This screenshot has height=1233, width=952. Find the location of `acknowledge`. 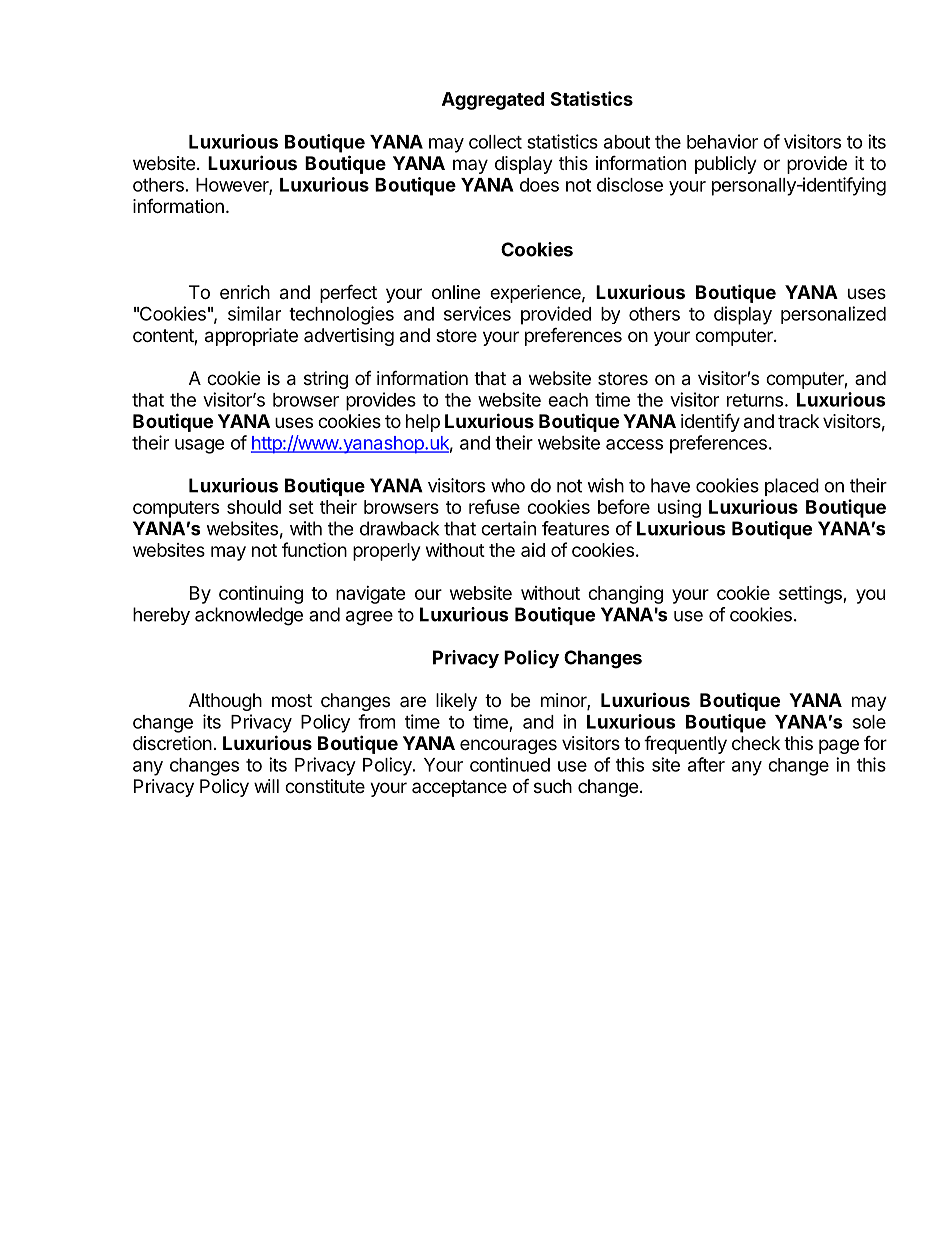

acknowledge is located at coordinates (249, 616).
